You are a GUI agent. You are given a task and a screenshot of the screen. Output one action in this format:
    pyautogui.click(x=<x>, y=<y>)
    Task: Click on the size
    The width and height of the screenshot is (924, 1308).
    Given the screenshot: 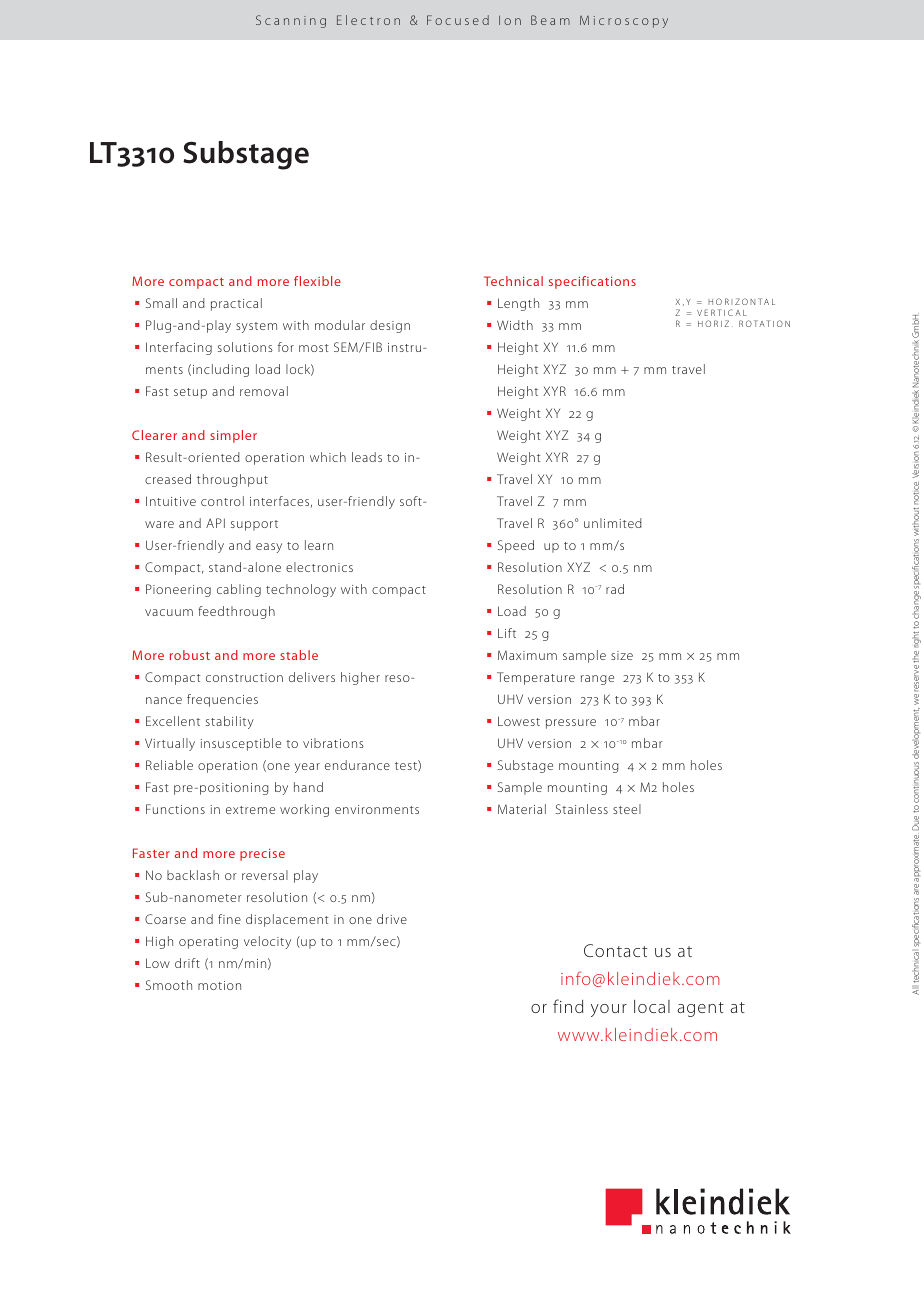 What is the action you would take?
    pyautogui.click(x=622, y=655)
